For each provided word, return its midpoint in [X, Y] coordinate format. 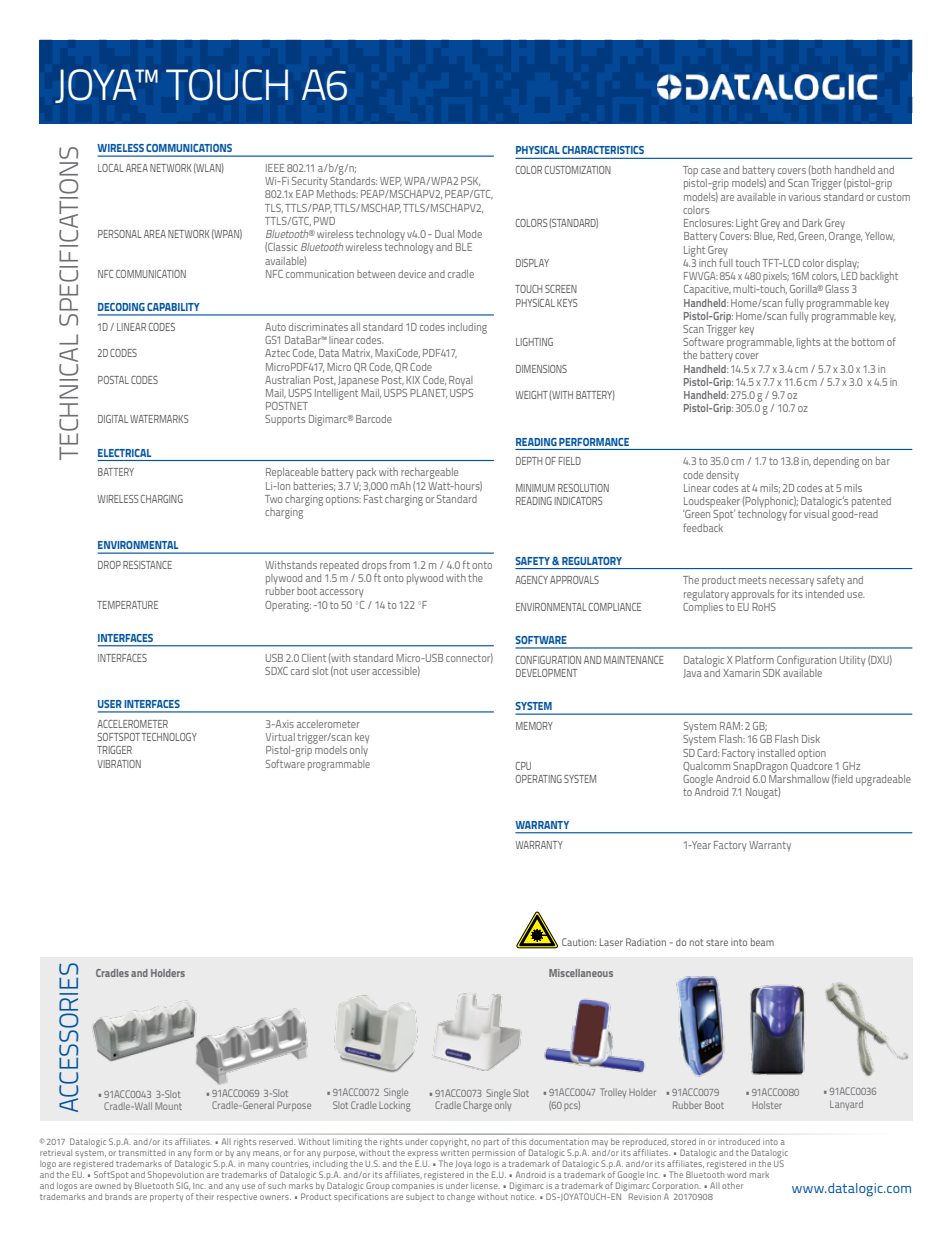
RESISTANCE [147, 565]
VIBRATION [119, 764]
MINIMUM [535, 488]
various [805, 197]
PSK [470, 181]
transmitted [142, 1153]
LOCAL [111, 168]
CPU [523, 766]
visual [816, 514]
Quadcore [811, 765]
